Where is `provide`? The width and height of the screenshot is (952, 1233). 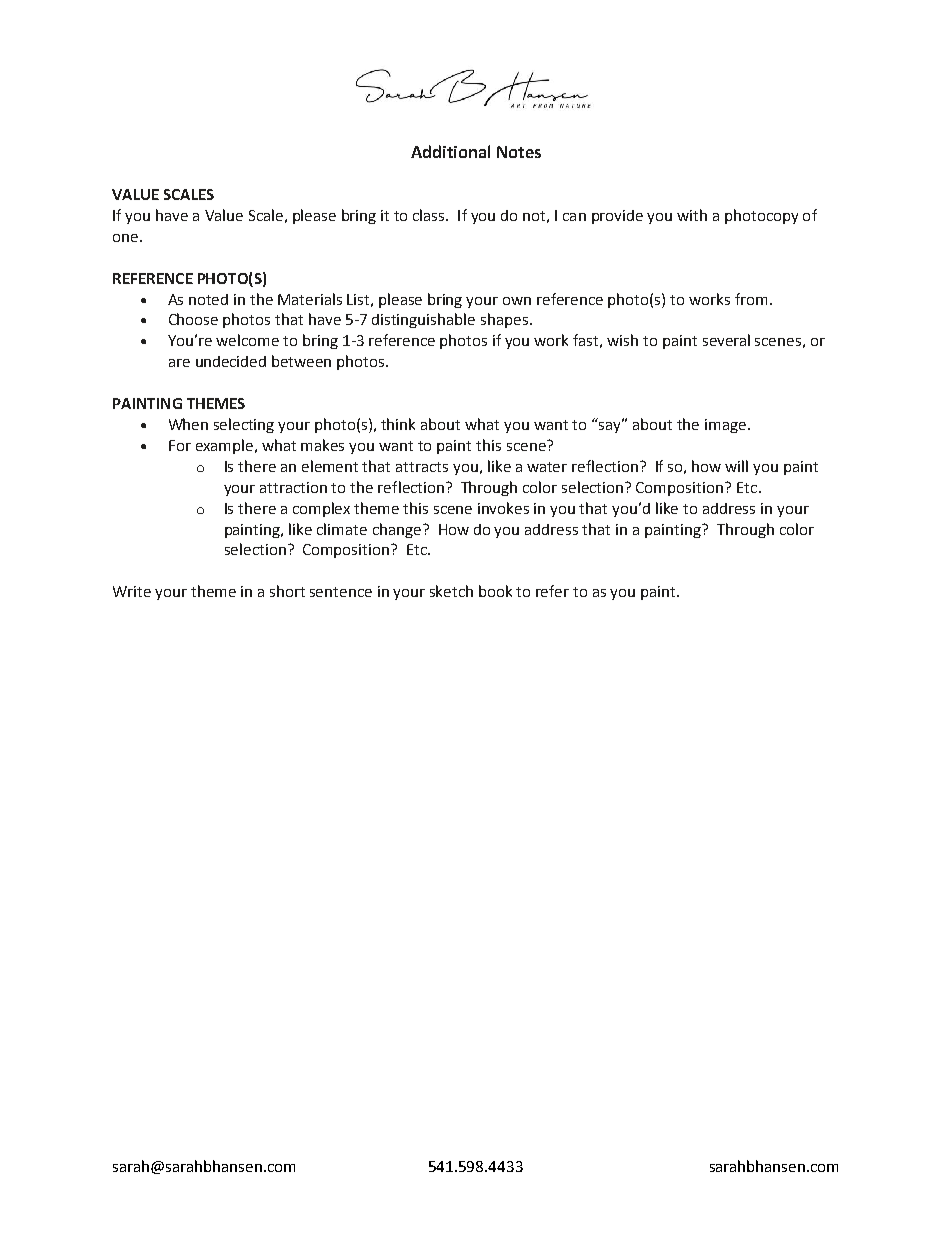
provide is located at coordinates (617, 217).
